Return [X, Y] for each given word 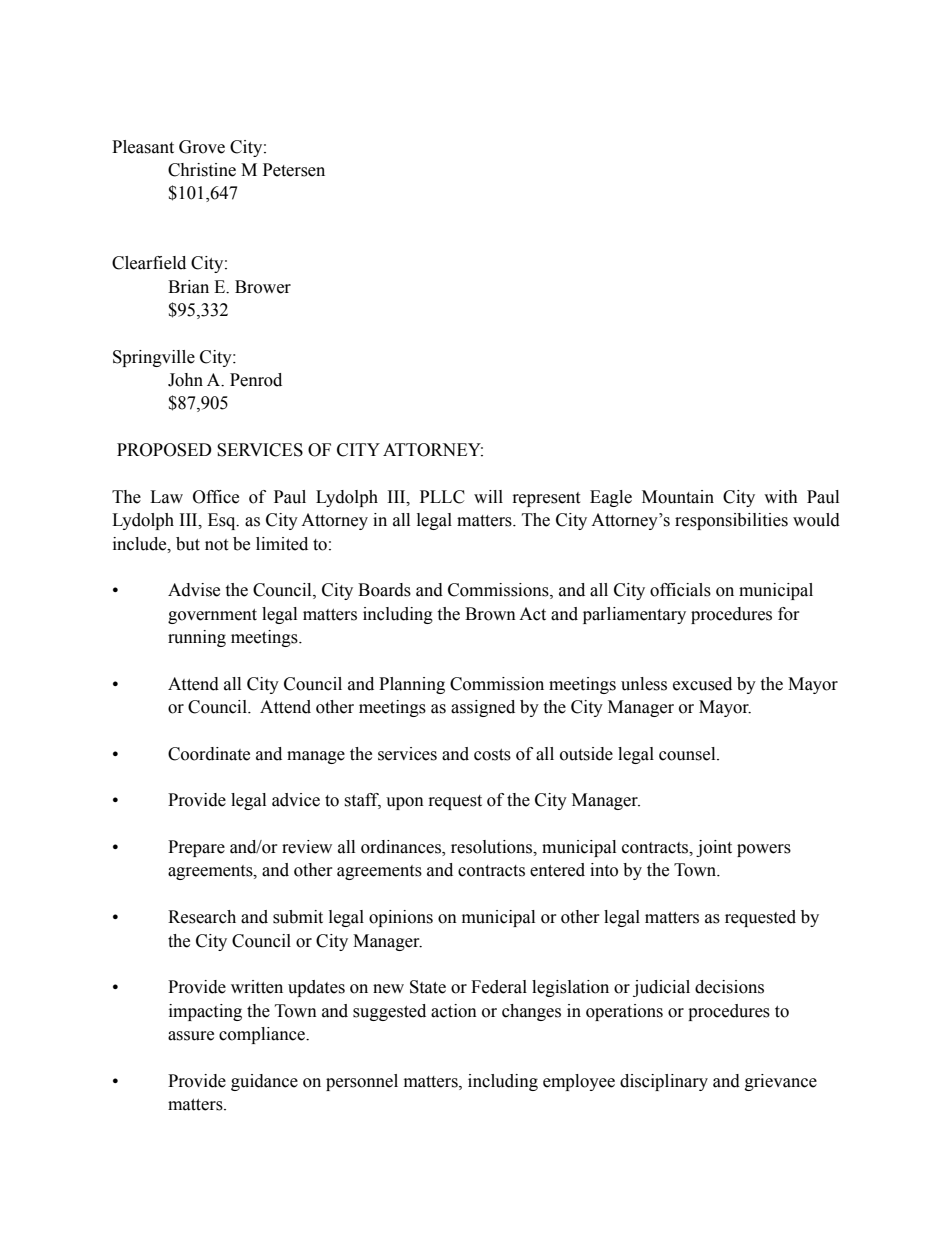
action [454, 1011]
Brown [490, 614]
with [781, 497]
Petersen [294, 170]
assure [191, 1036]
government [212, 616]
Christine [202, 170]
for [789, 614]
